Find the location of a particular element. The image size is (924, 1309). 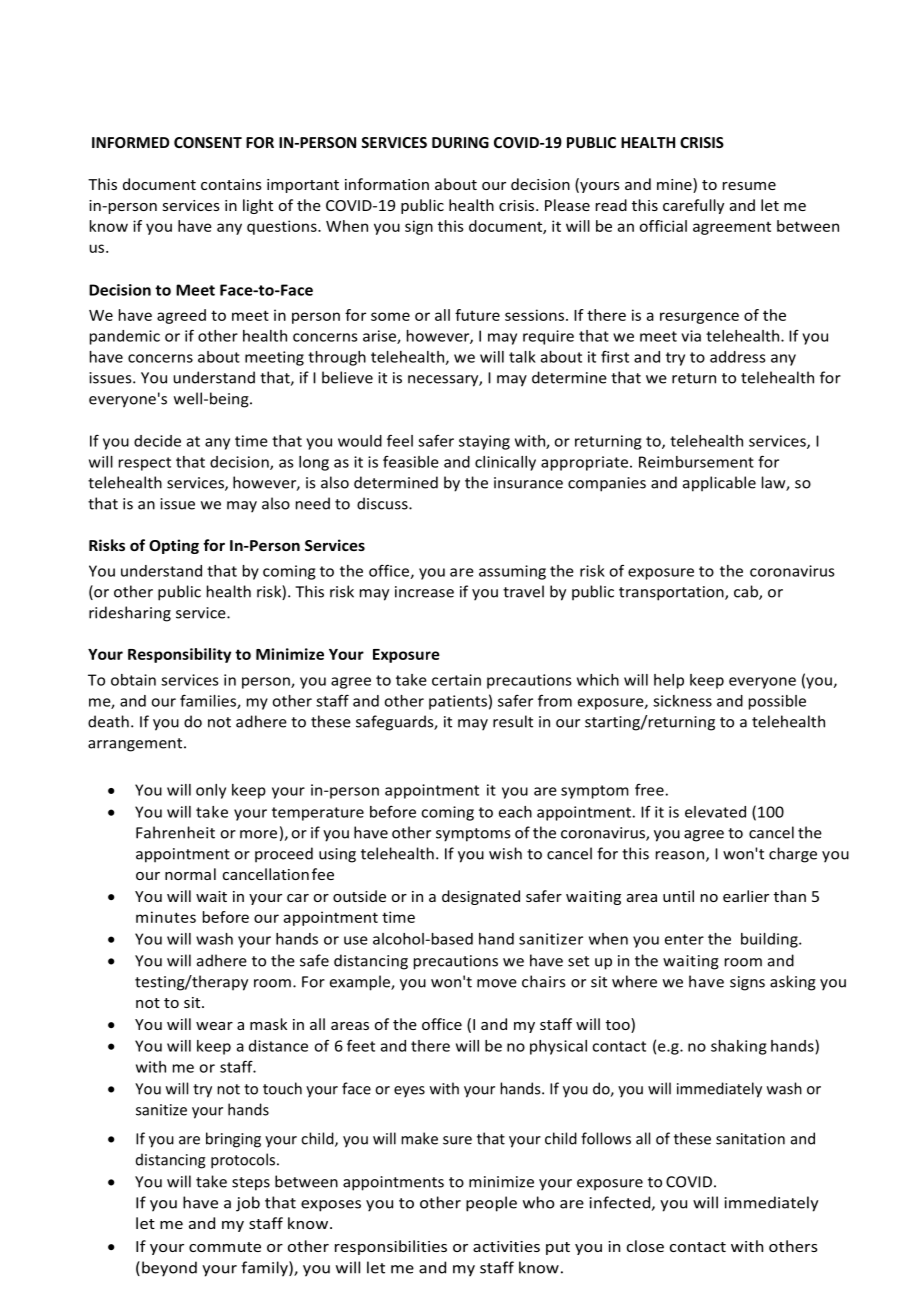

DURING is located at coordinates (460, 142).
